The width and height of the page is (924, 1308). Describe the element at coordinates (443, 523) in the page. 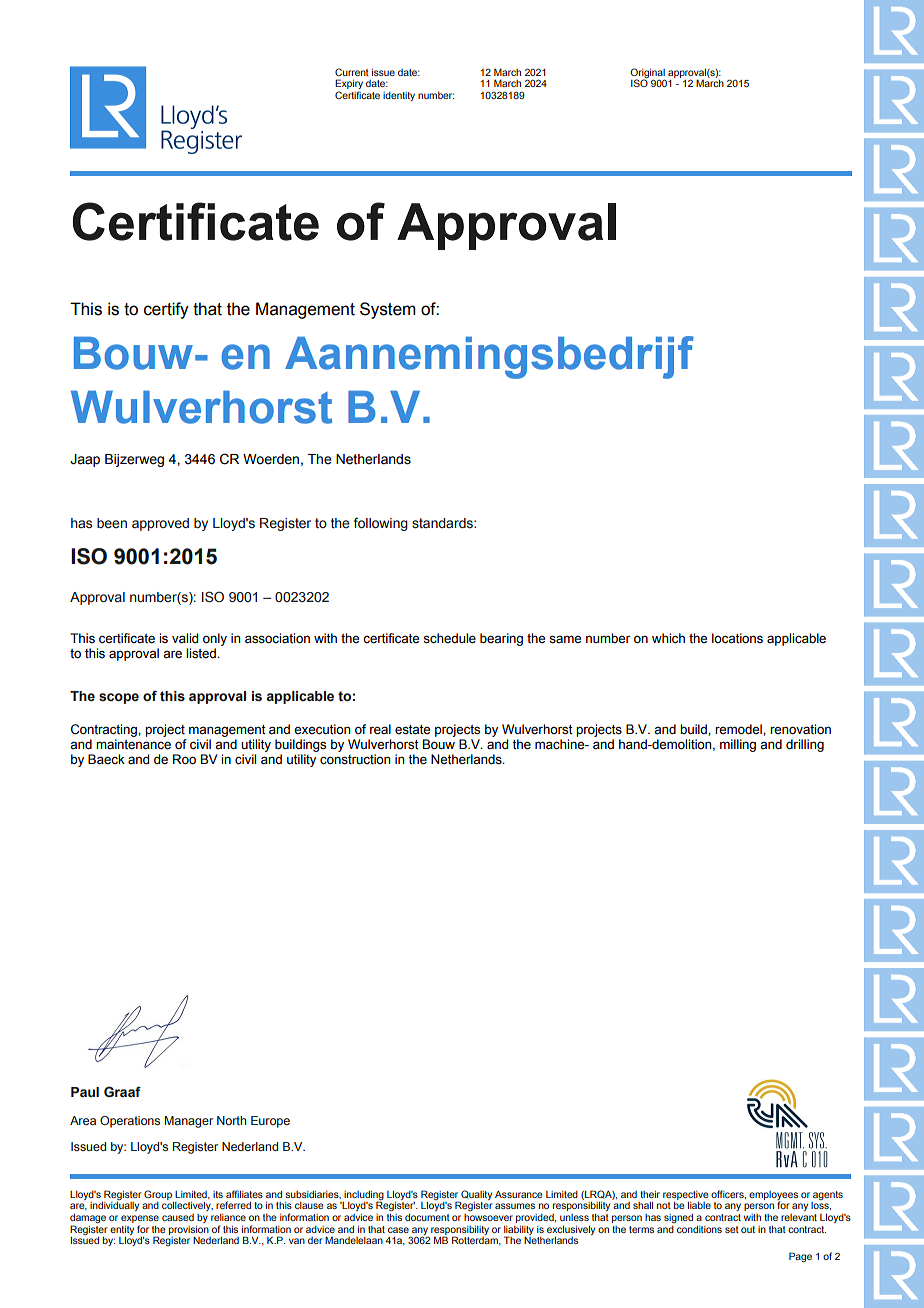

I see `standards` at that location.
